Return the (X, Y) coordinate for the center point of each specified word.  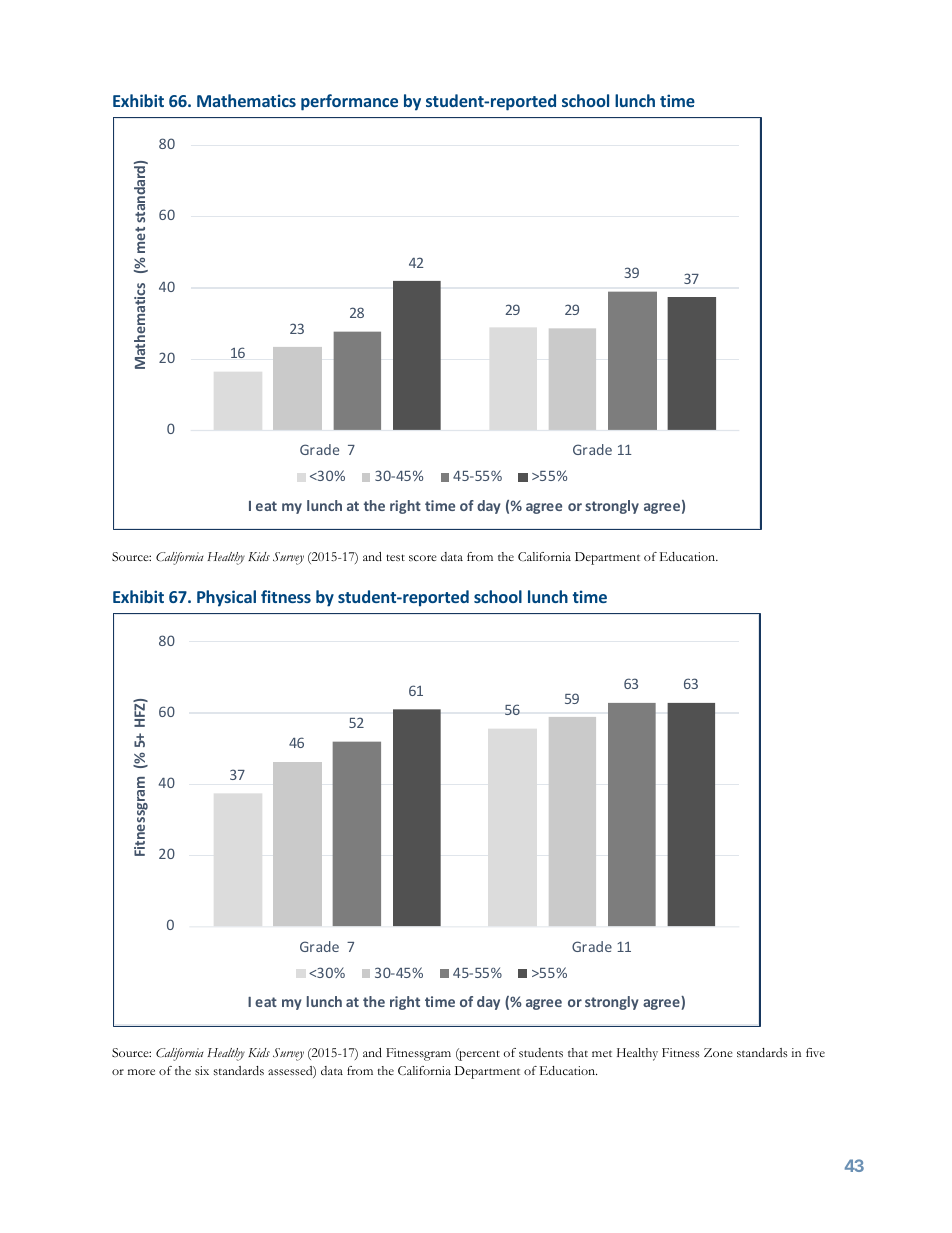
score (422, 558)
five (815, 1052)
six (202, 1070)
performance (349, 102)
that (578, 1052)
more (141, 1072)
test (395, 557)
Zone (718, 1052)
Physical (226, 598)
